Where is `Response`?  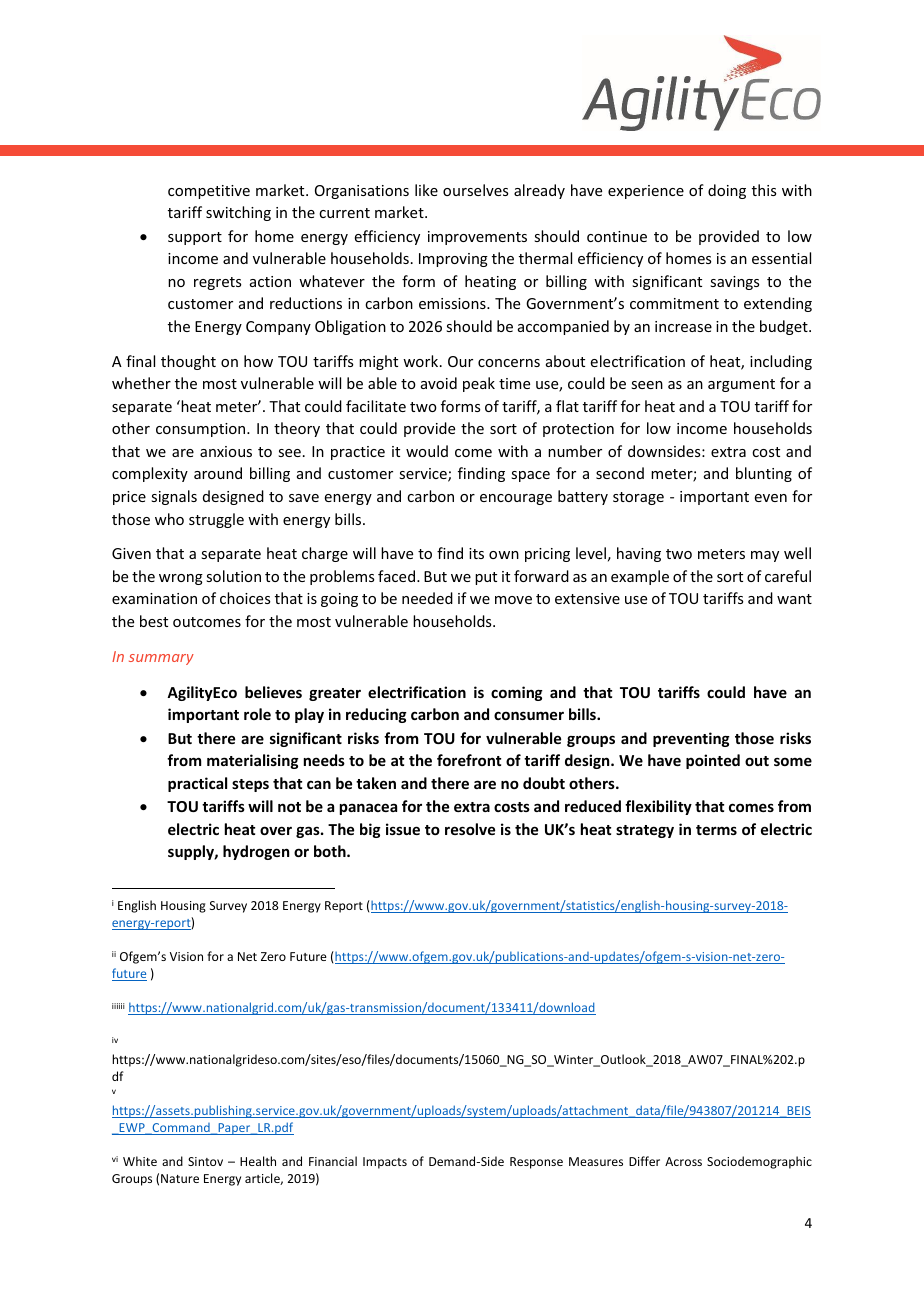 Response is located at coordinates (536, 1163).
